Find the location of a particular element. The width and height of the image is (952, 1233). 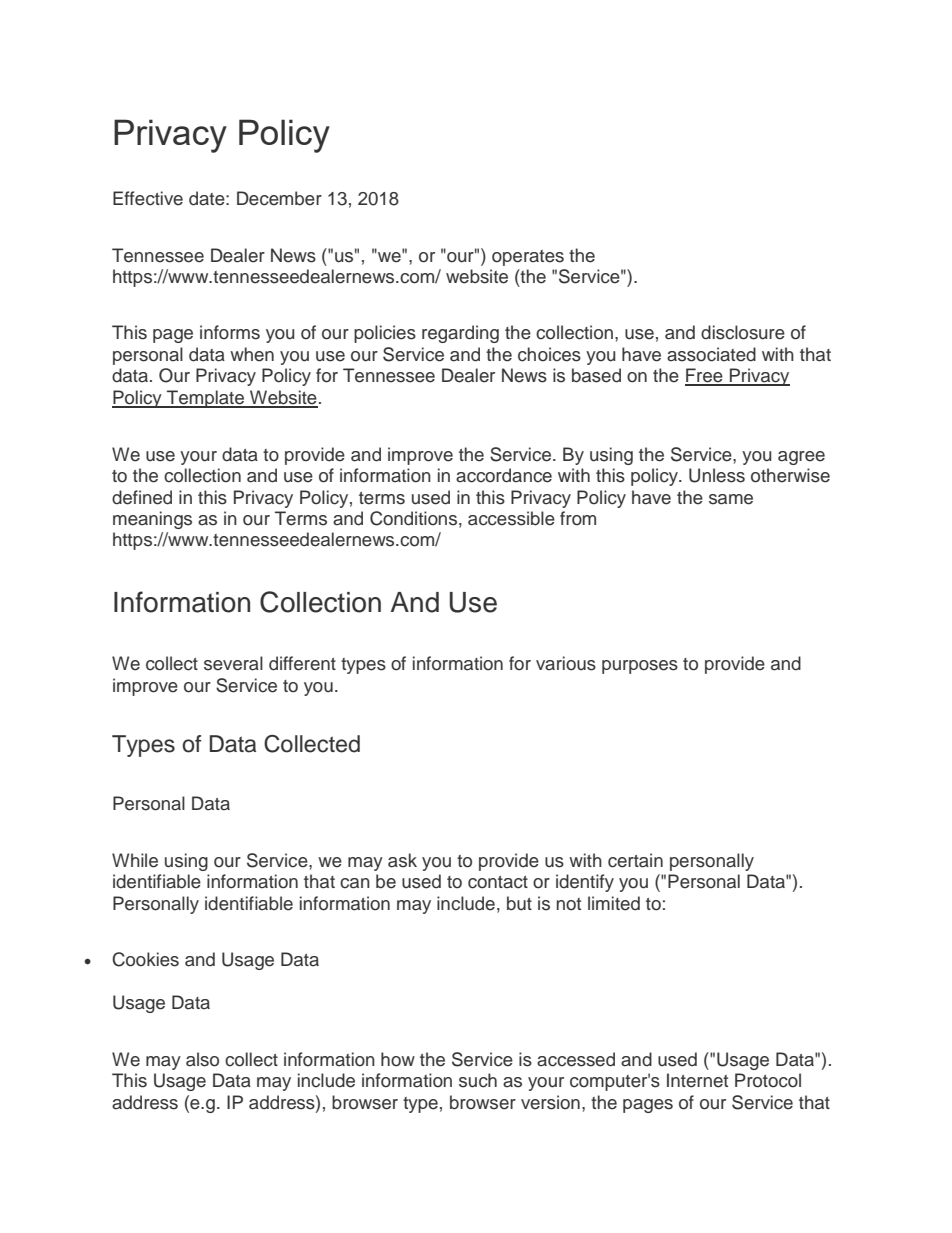

Unless is located at coordinates (717, 475).
